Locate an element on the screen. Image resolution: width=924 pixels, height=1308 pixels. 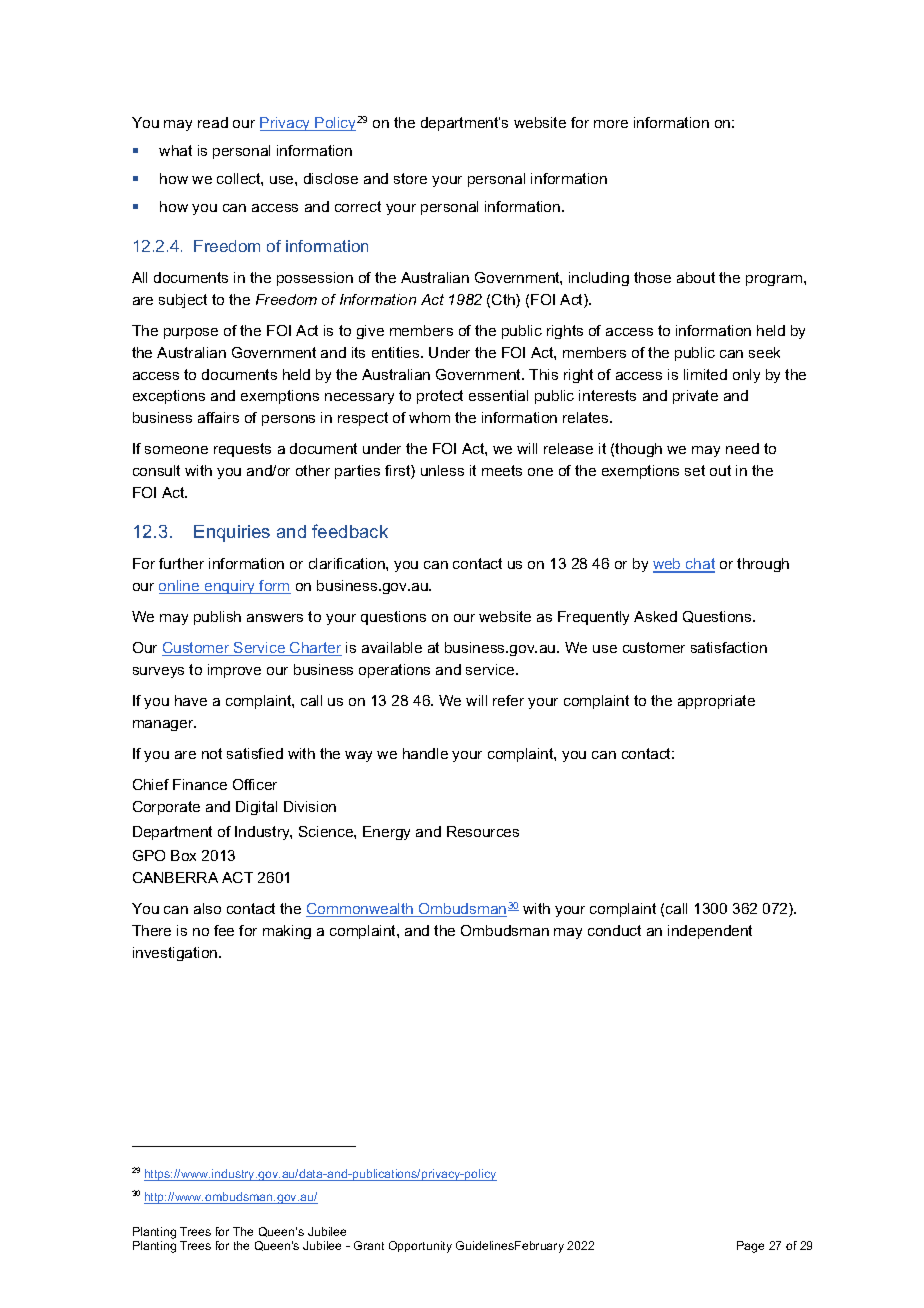
read is located at coordinates (213, 122).
